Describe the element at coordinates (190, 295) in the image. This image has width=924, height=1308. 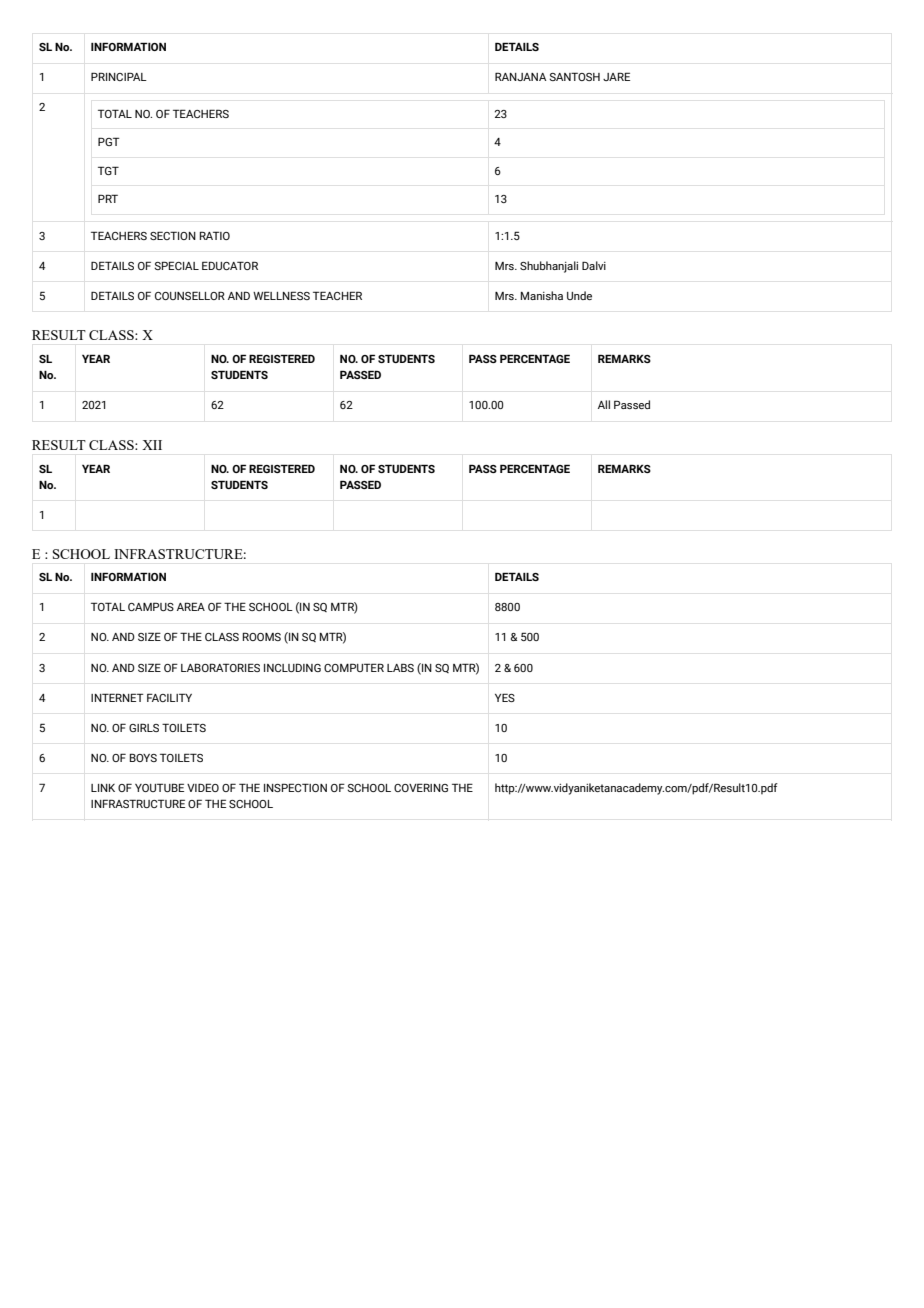
I see `COUNSELLOR` at that location.
